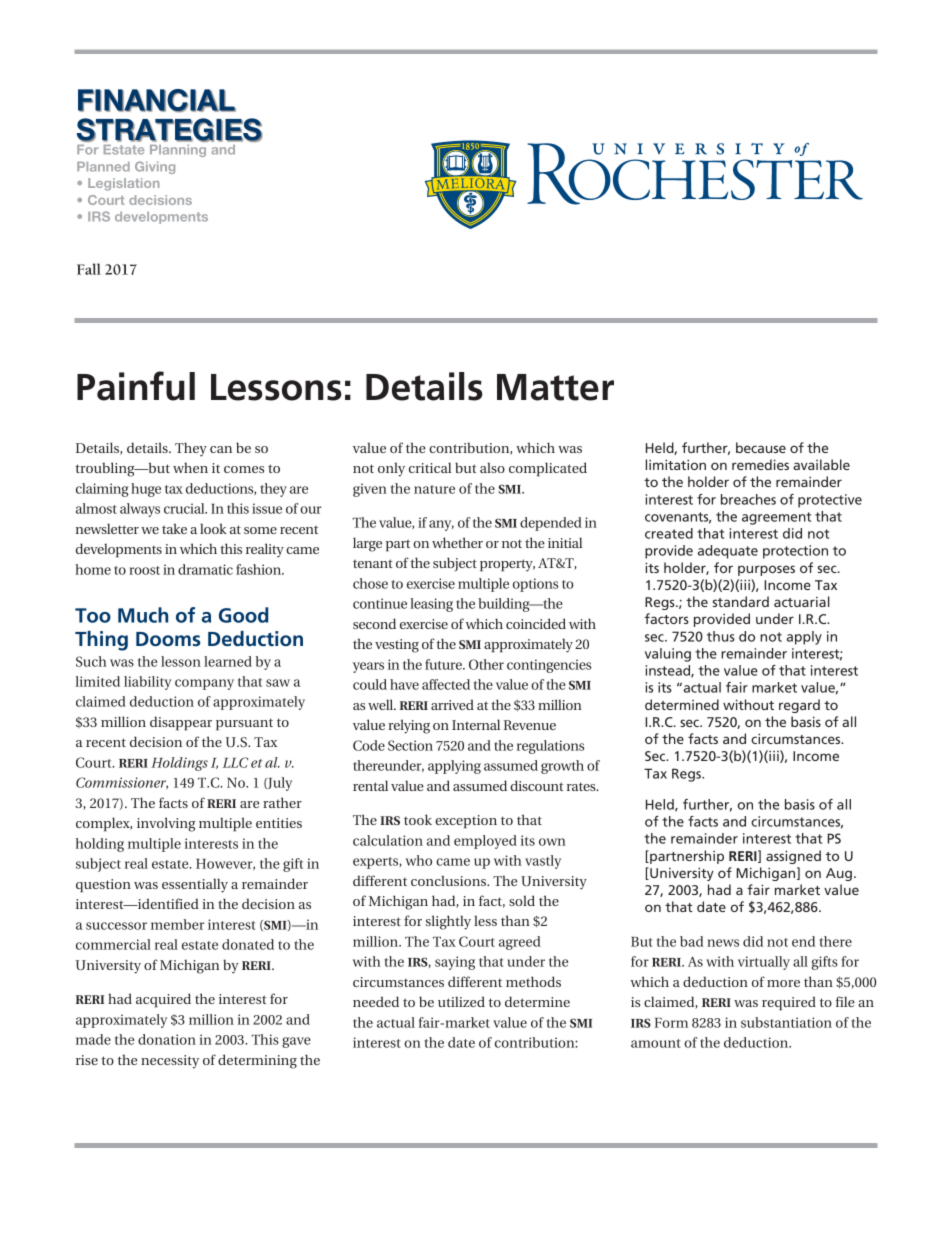  I want to click on FINANCIAL, so click(157, 100).
